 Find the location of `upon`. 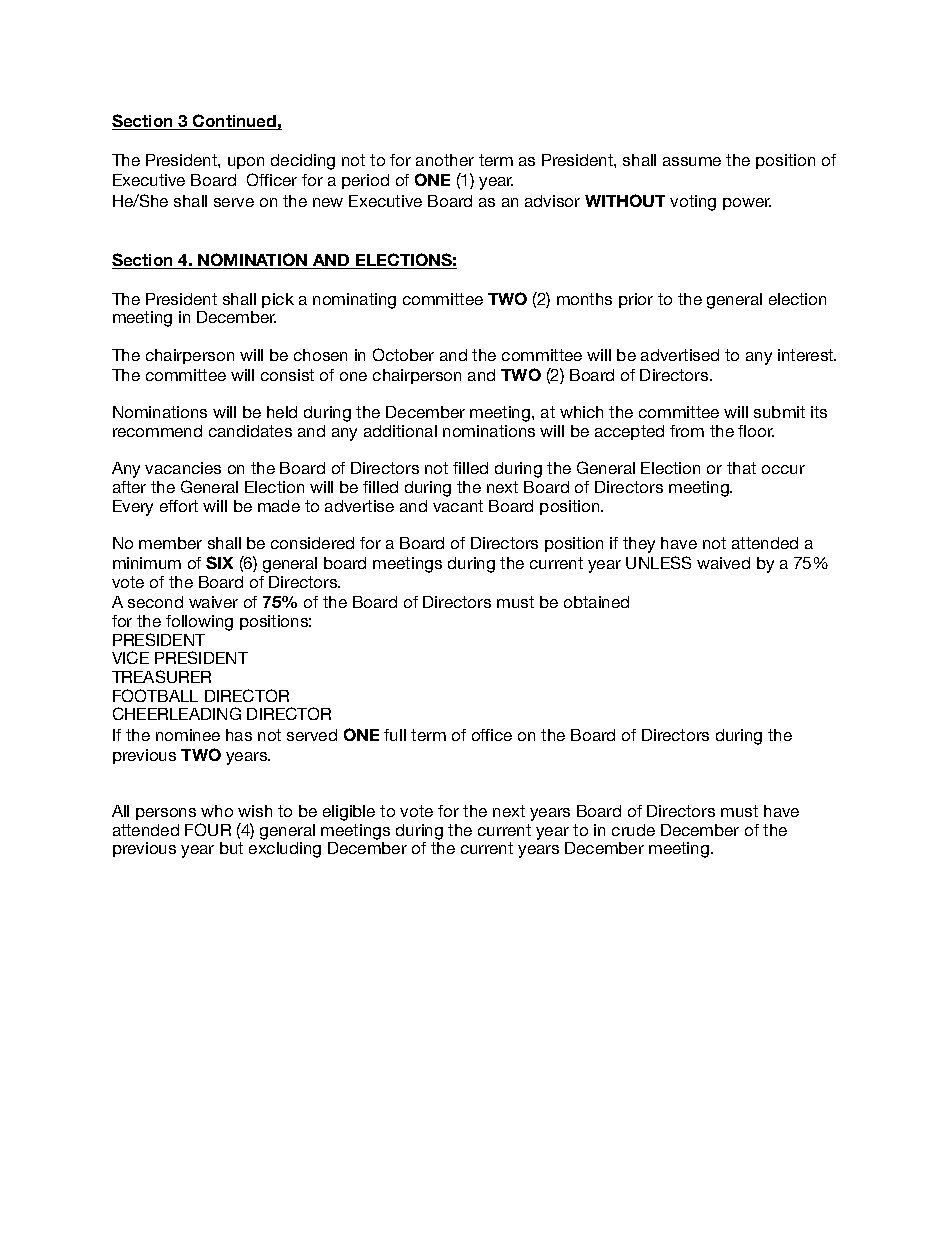

upon is located at coordinates (246, 163).
